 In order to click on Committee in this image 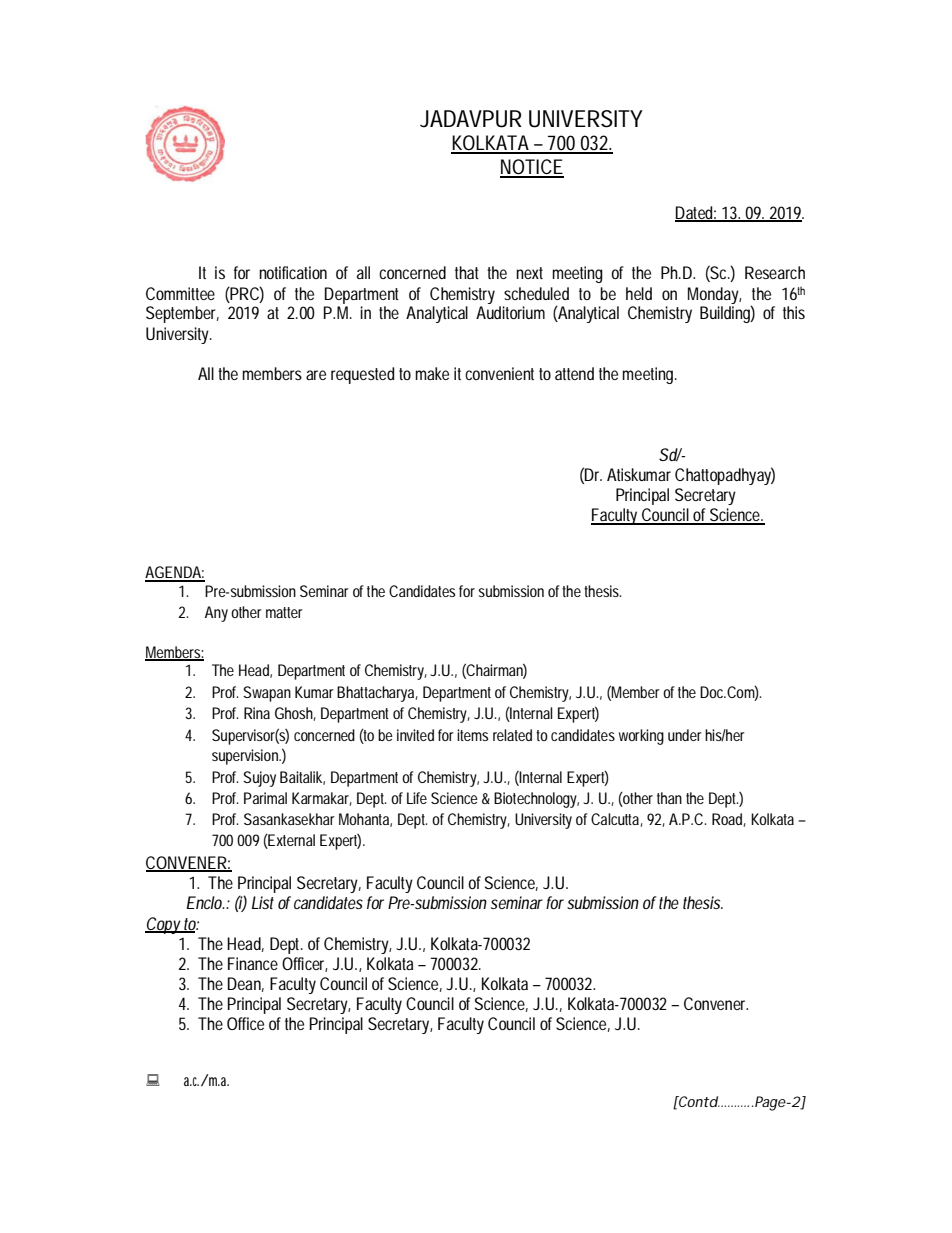, I will do `click(180, 293)`.
